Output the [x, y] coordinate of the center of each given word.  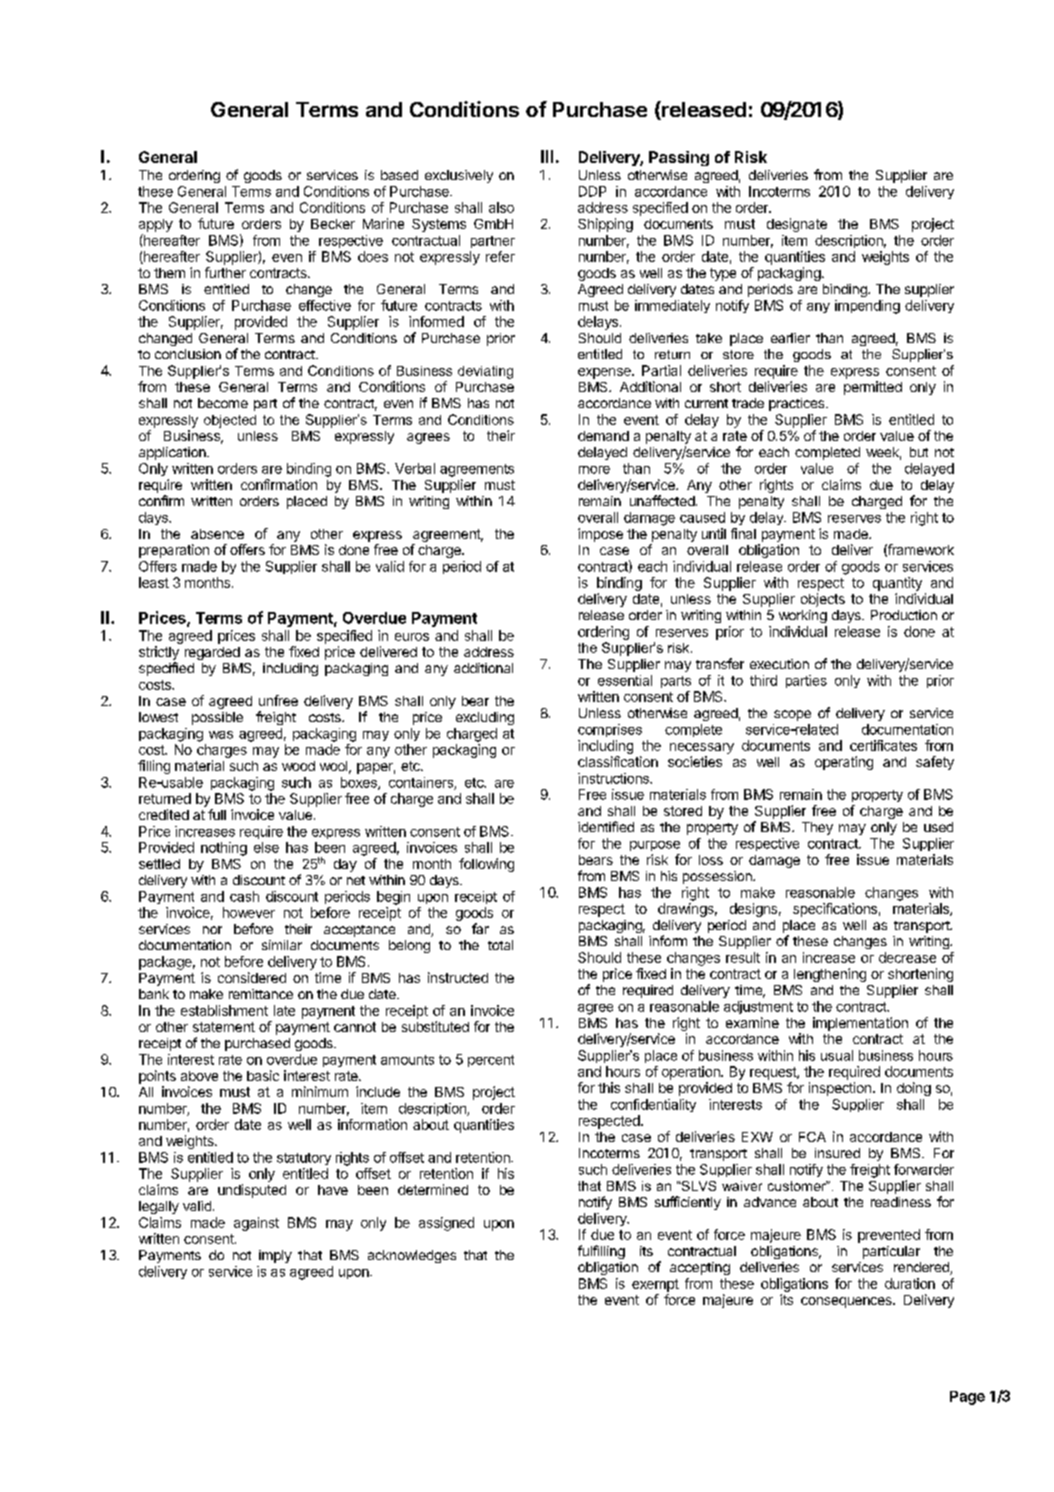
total [500, 945]
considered [252, 977]
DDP [592, 191]
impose [600, 535]
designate [797, 225]
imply [275, 1256]
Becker [333, 224]
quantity [897, 584]
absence [217, 534]
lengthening [830, 975]
